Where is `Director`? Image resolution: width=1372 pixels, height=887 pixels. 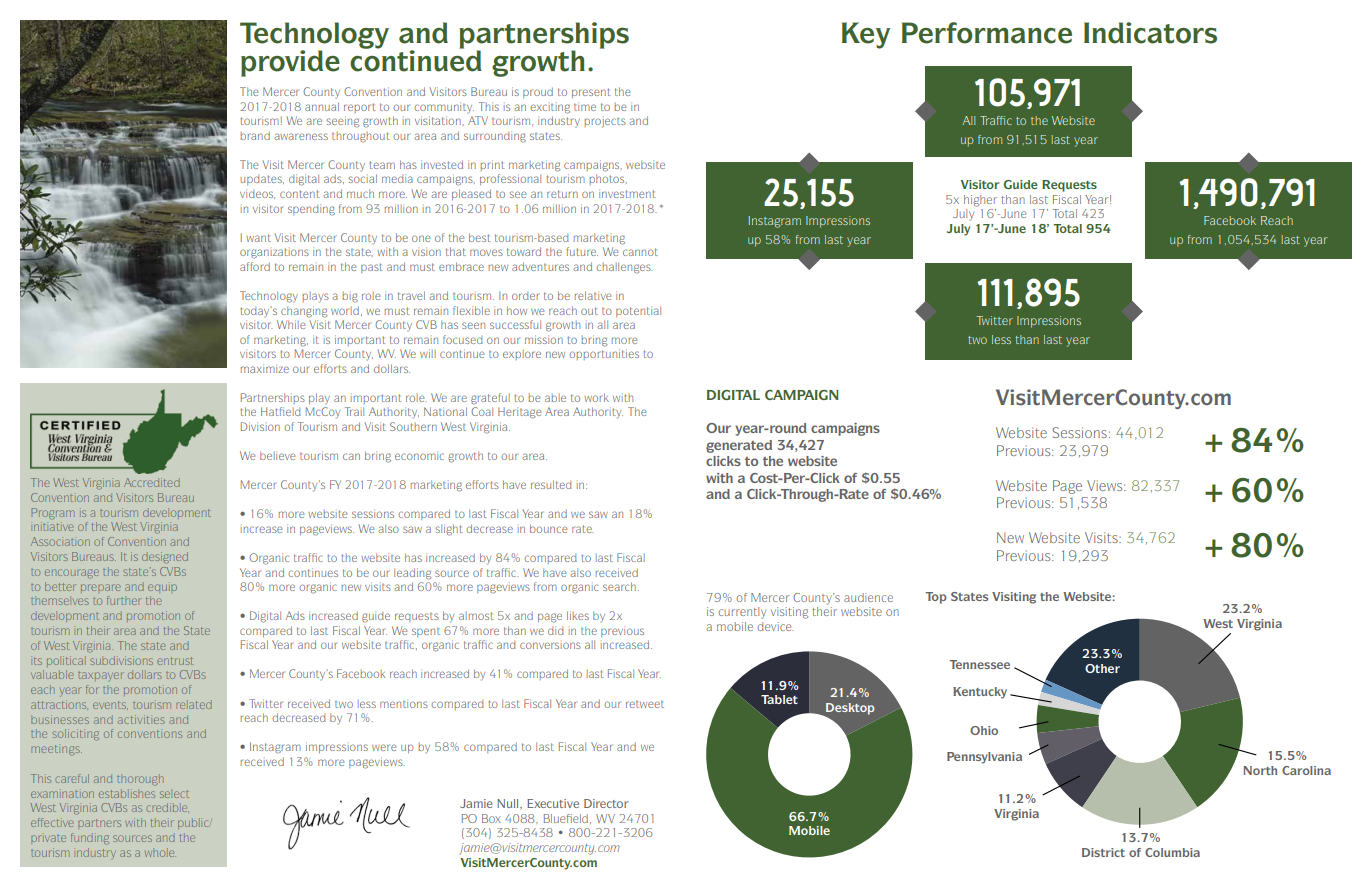 Director is located at coordinates (606, 803).
